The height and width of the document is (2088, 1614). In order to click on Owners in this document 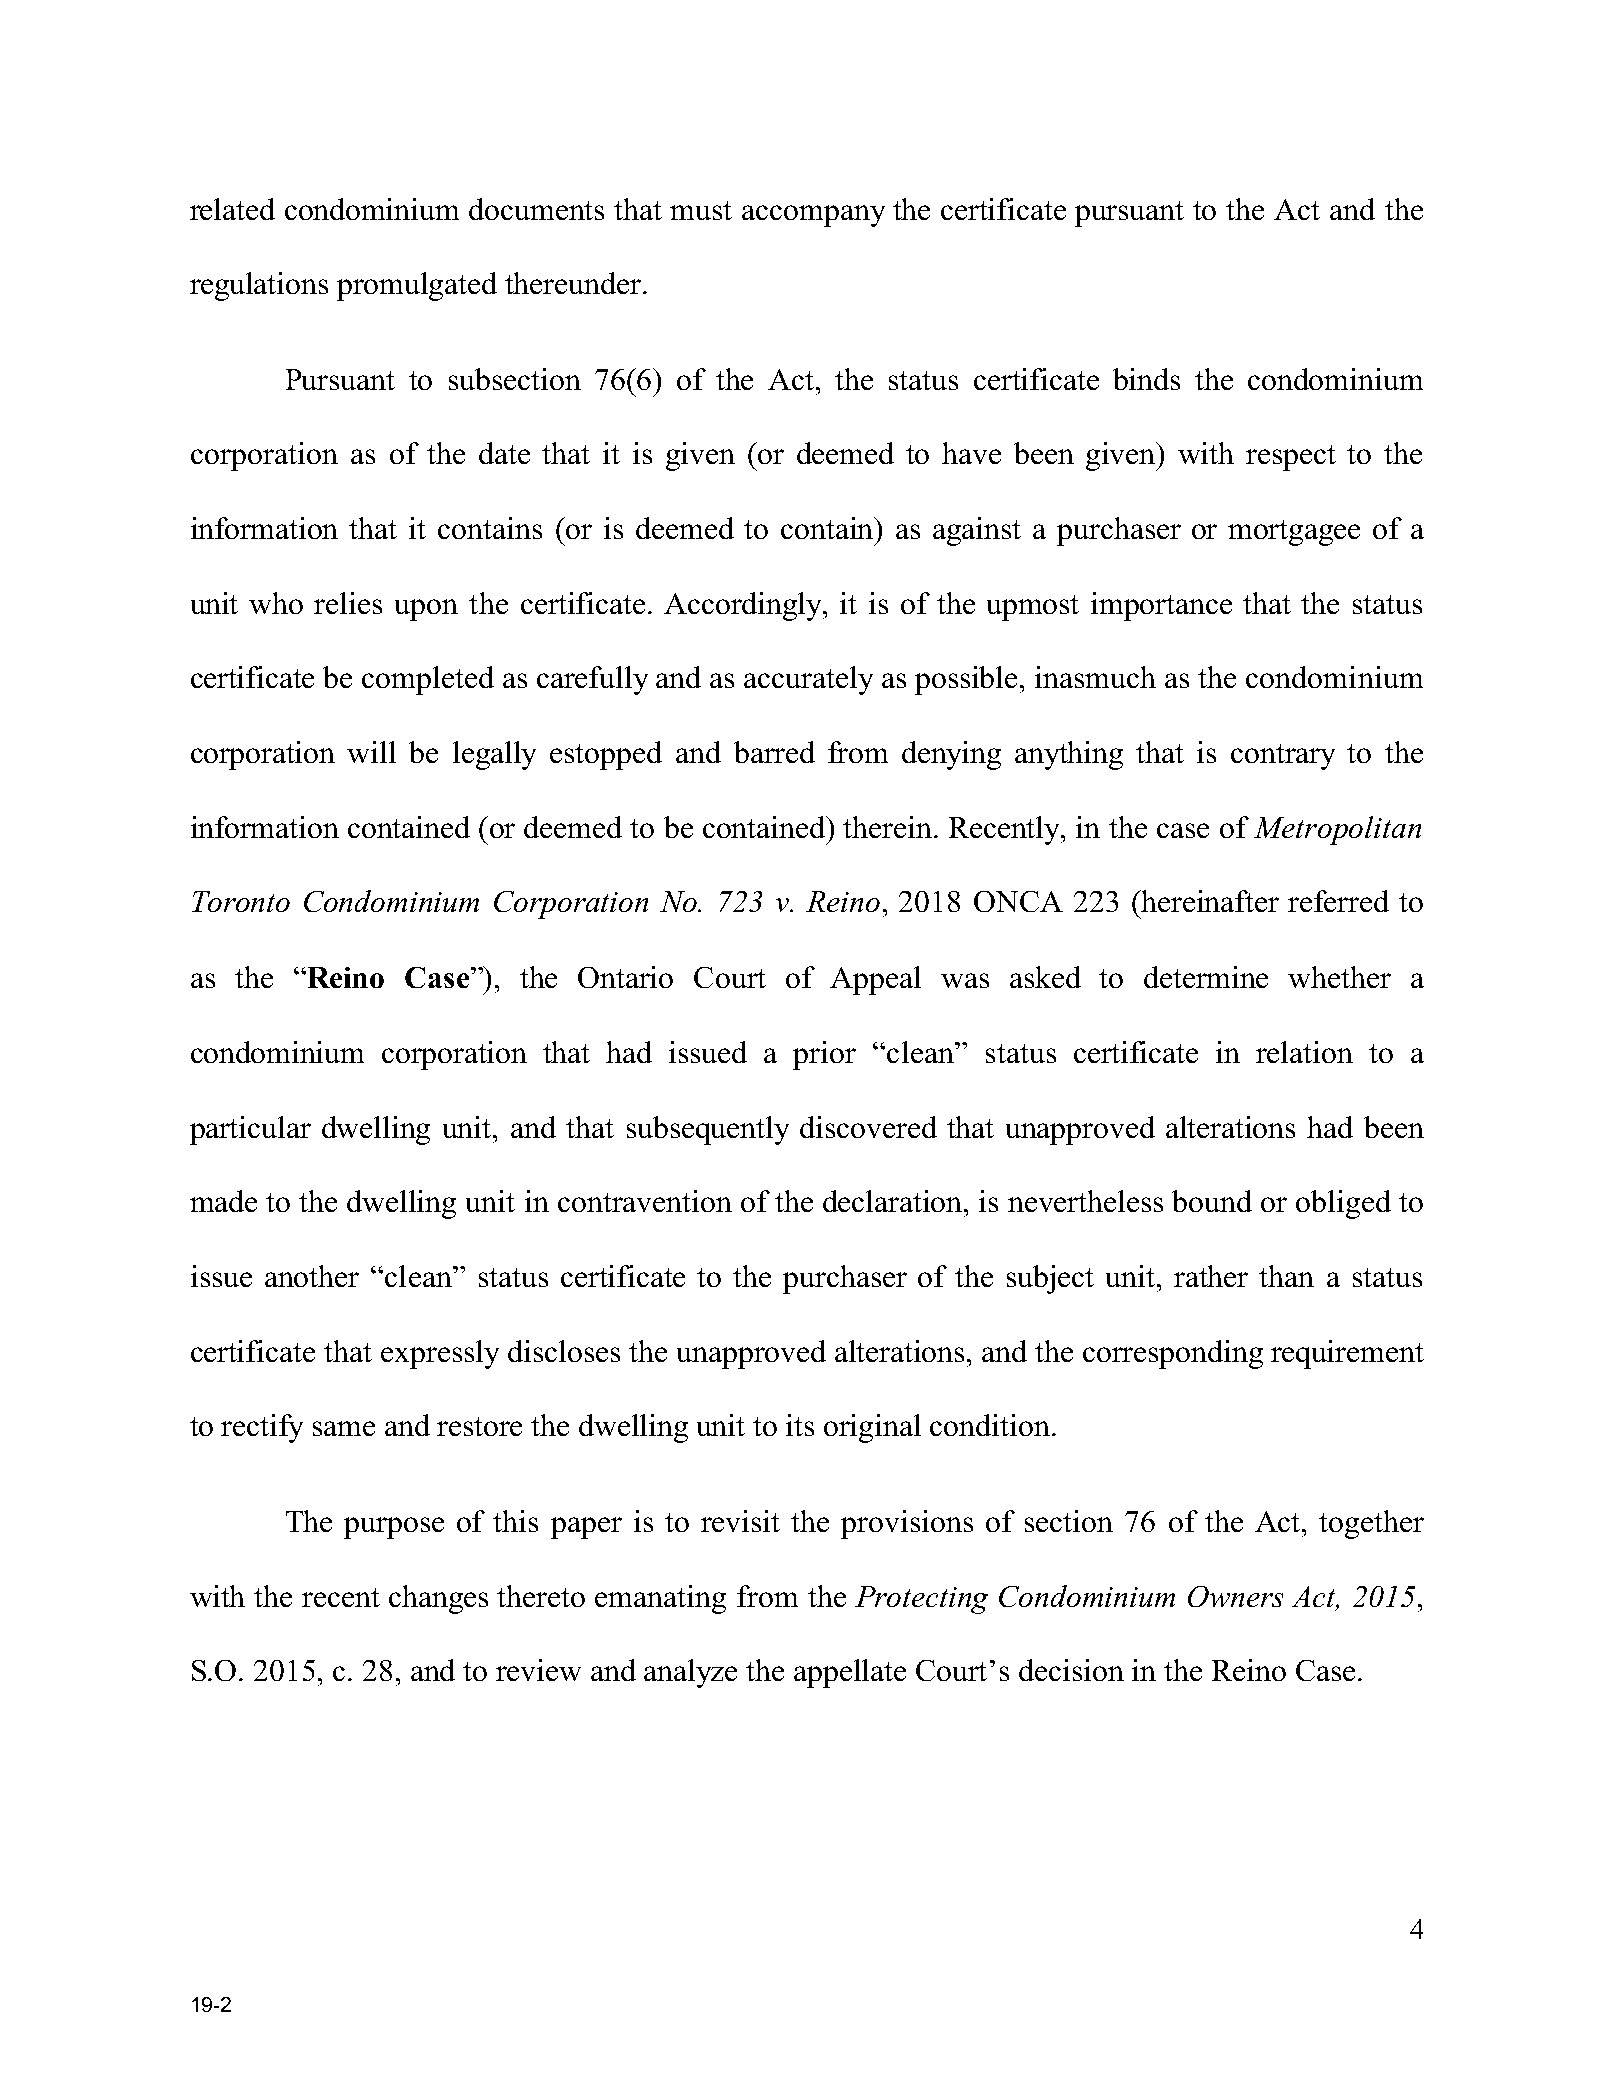, I will do `click(1235, 1596)`.
